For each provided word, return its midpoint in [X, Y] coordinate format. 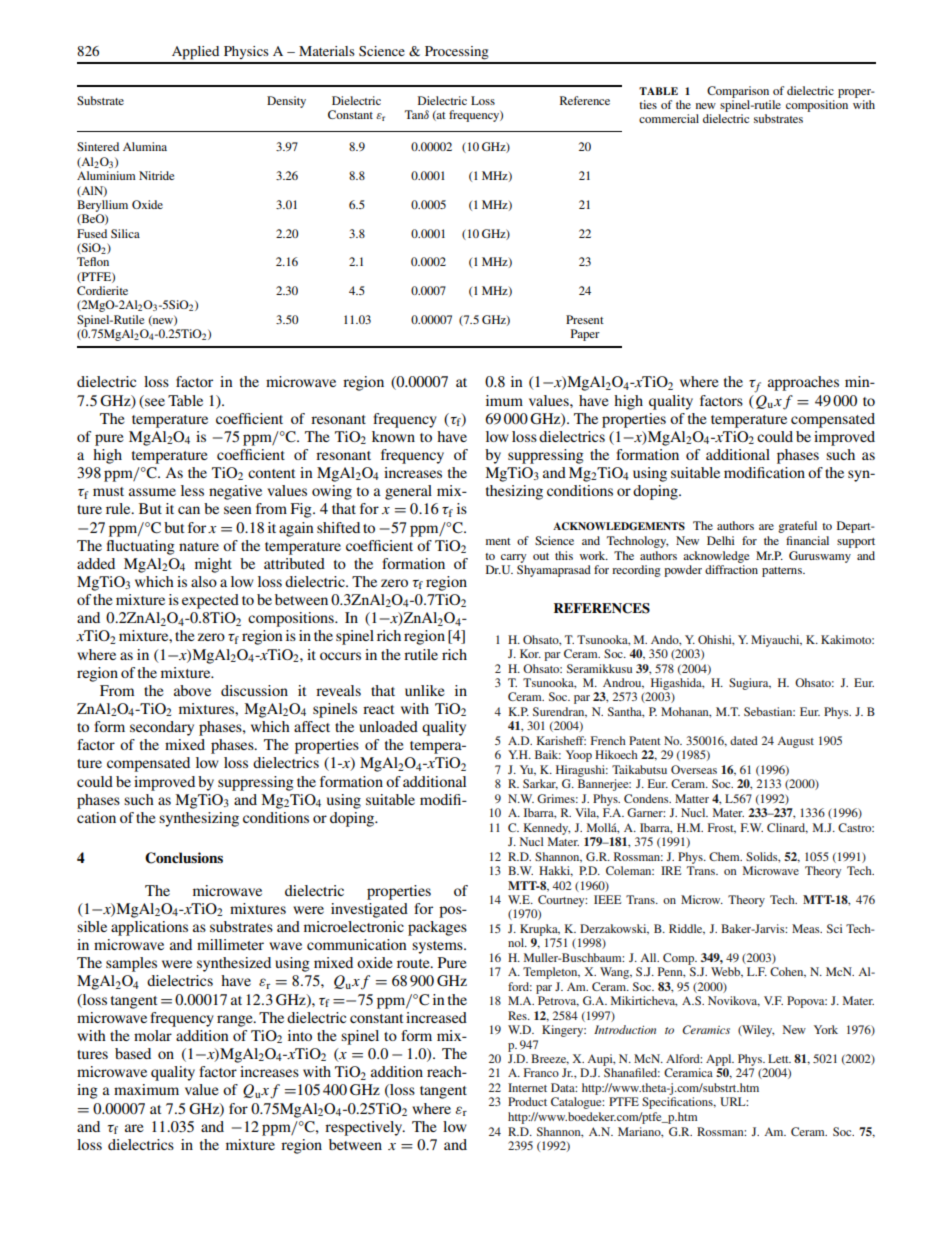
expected [210, 601]
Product [527, 1101]
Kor [530, 653]
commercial [669, 118]
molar [153, 1035]
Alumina [145, 146]
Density [286, 102]
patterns [783, 572]
